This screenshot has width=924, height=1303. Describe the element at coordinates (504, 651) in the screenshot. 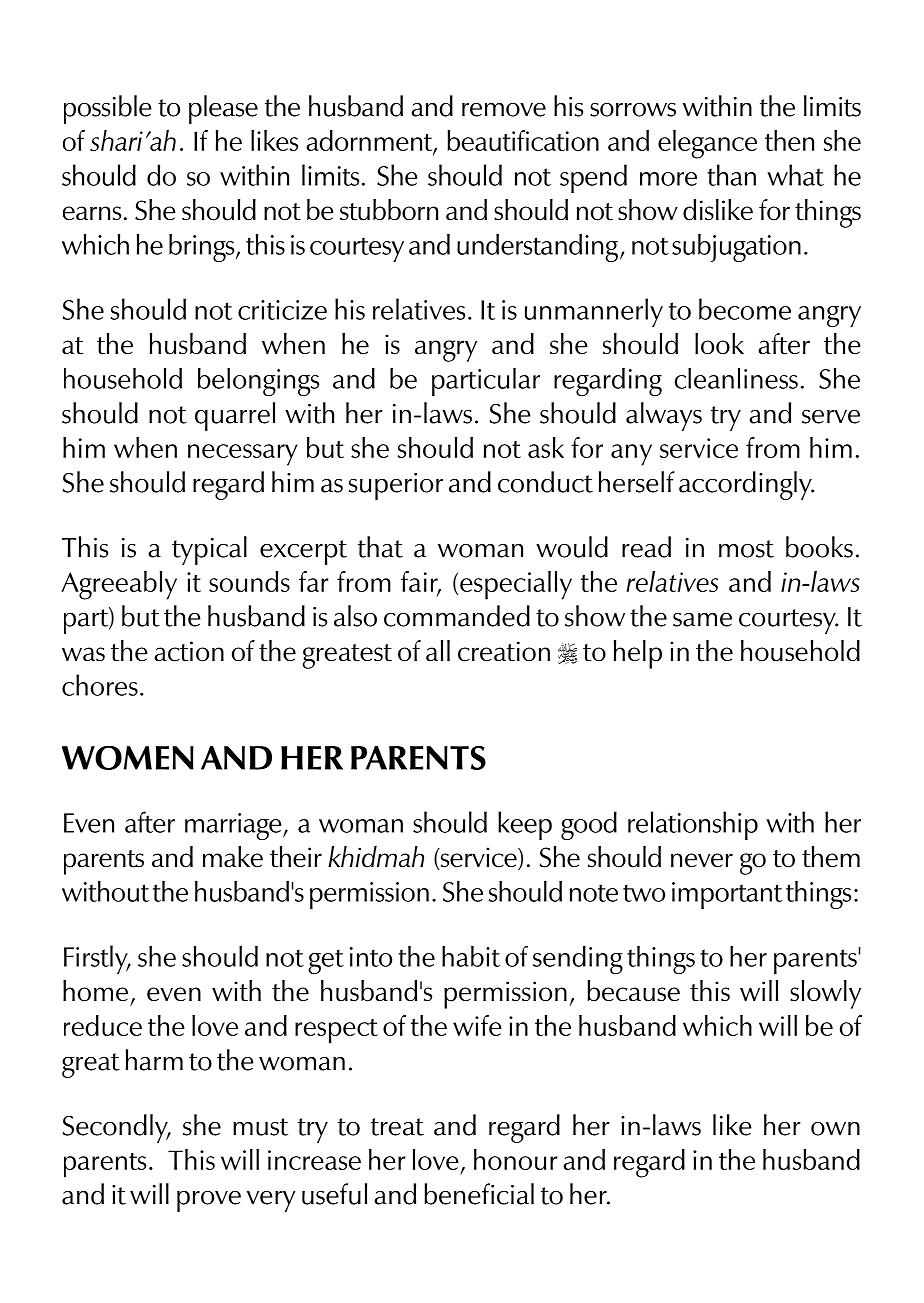

I see `creation` at that location.
